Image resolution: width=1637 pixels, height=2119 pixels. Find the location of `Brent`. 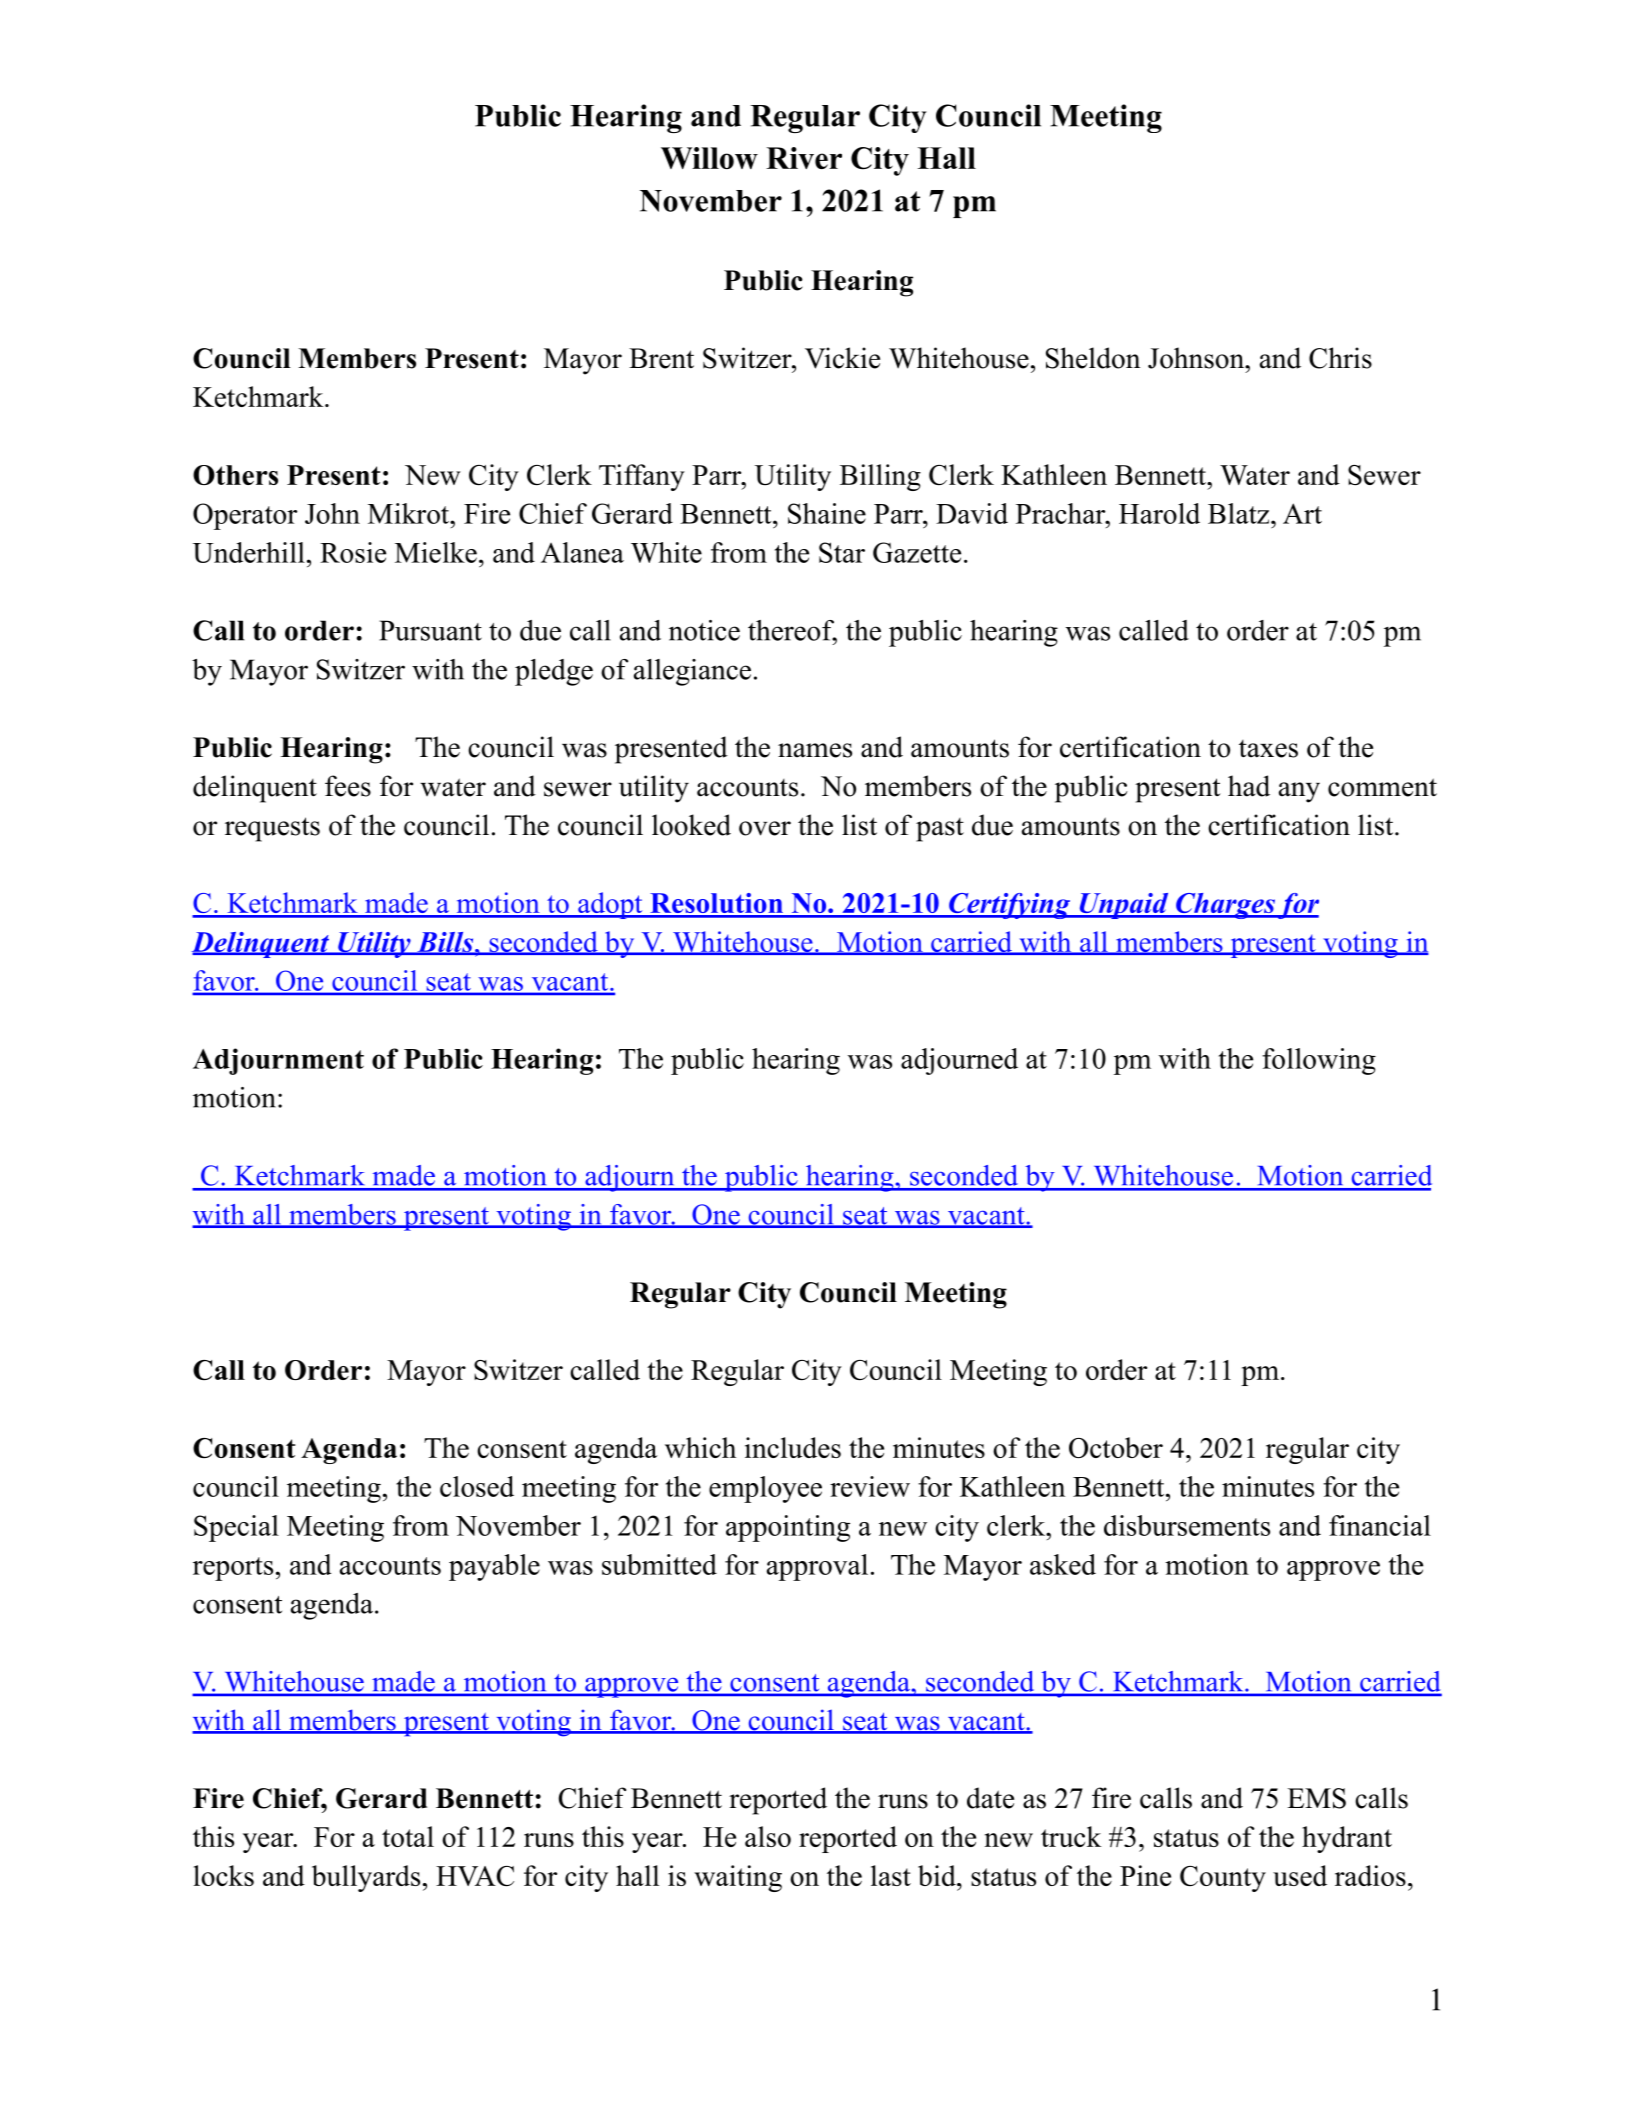

Brent is located at coordinates (661, 358).
